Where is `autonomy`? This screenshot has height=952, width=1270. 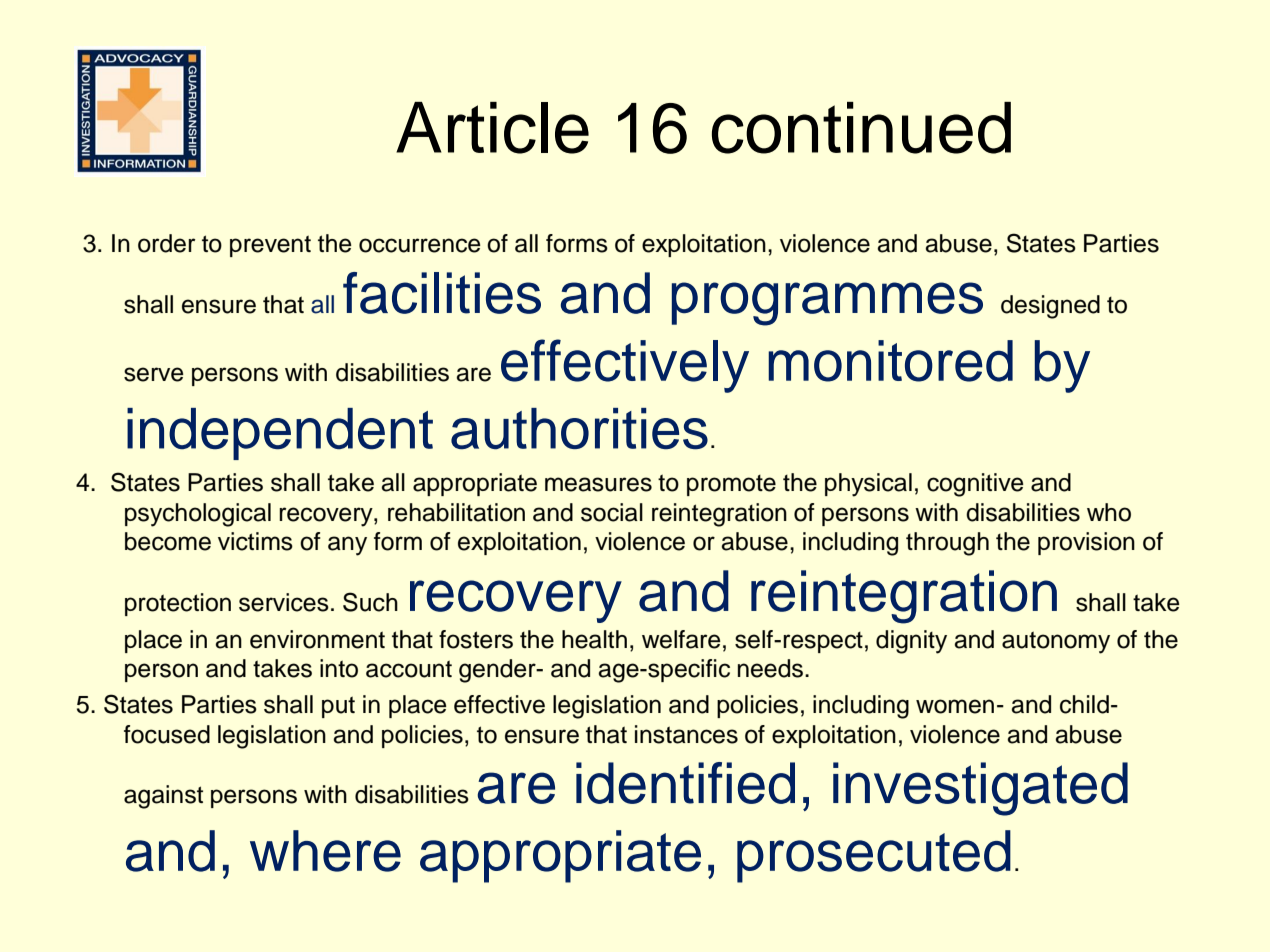 autonomy is located at coordinates (1056, 642).
